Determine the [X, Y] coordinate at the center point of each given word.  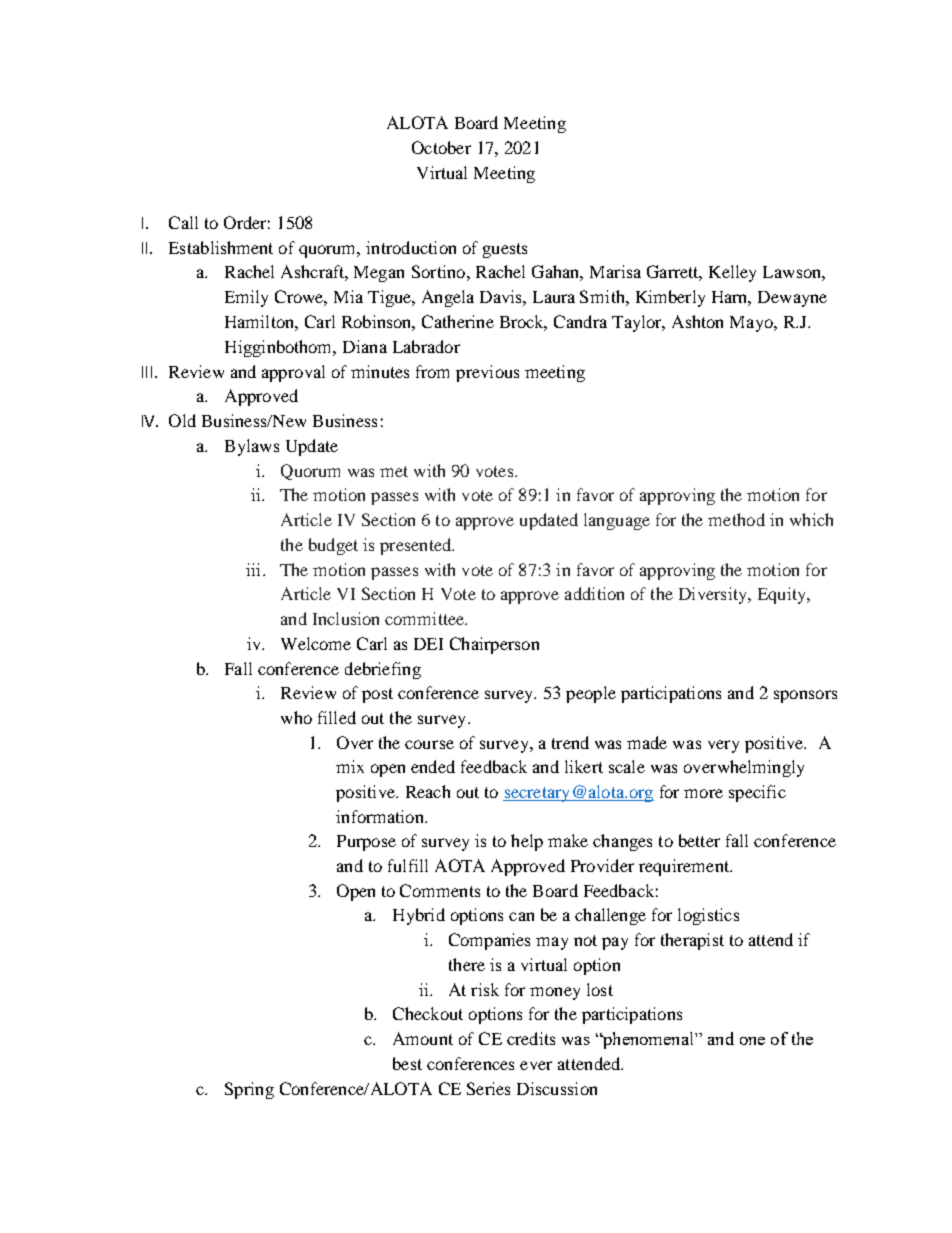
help [527, 842]
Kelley [732, 273]
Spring [249, 1090]
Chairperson [494, 645]
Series [488, 1088]
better [699, 840]
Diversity [714, 595]
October [441, 147]
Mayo [752, 324]
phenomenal [648, 1040]
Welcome [316, 643]
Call [183, 222]
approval [293, 373]
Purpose [366, 843]
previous [487, 373]
